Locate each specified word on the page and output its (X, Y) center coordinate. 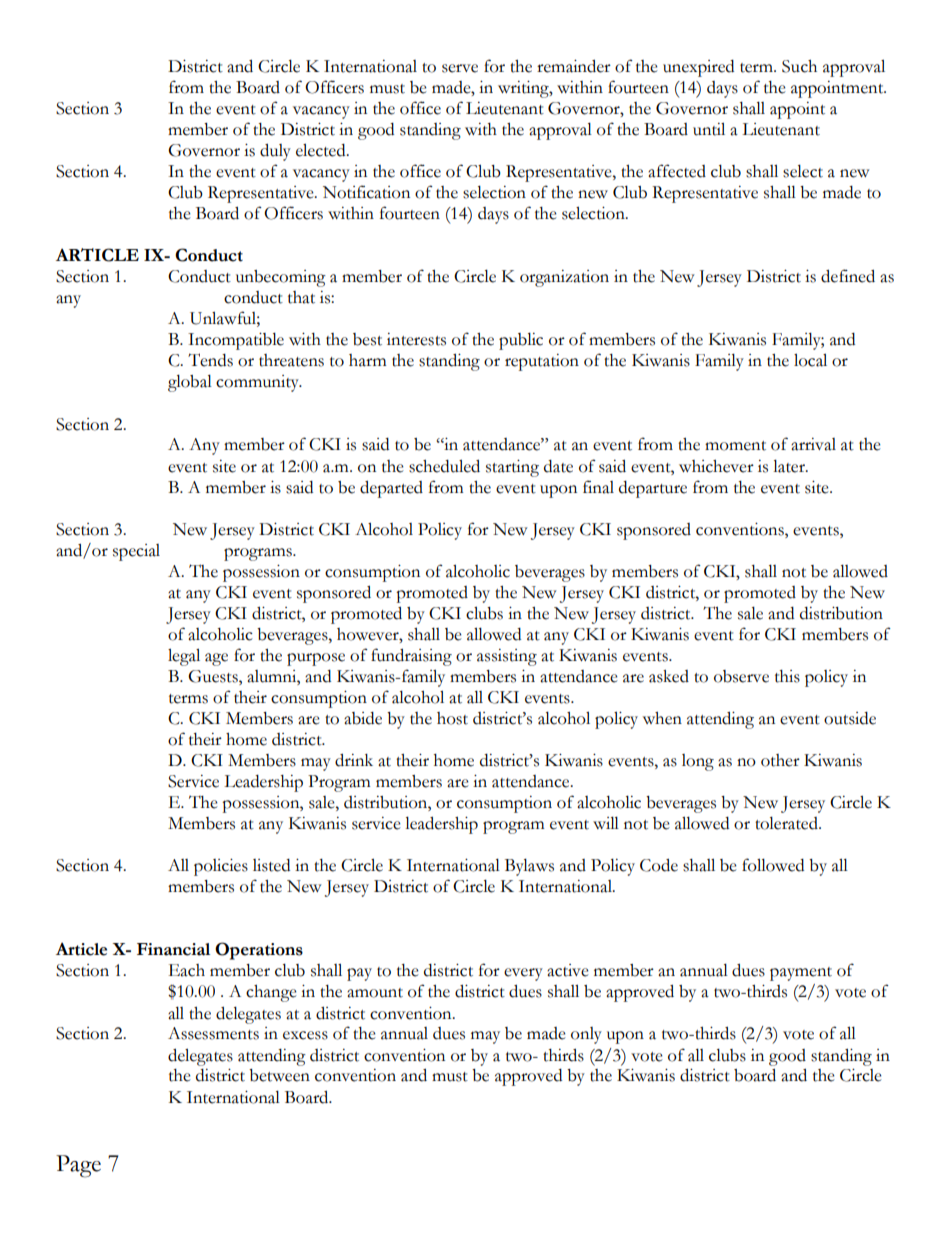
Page (78, 1166)
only (586, 1035)
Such (799, 66)
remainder (574, 66)
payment (801, 974)
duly (275, 152)
